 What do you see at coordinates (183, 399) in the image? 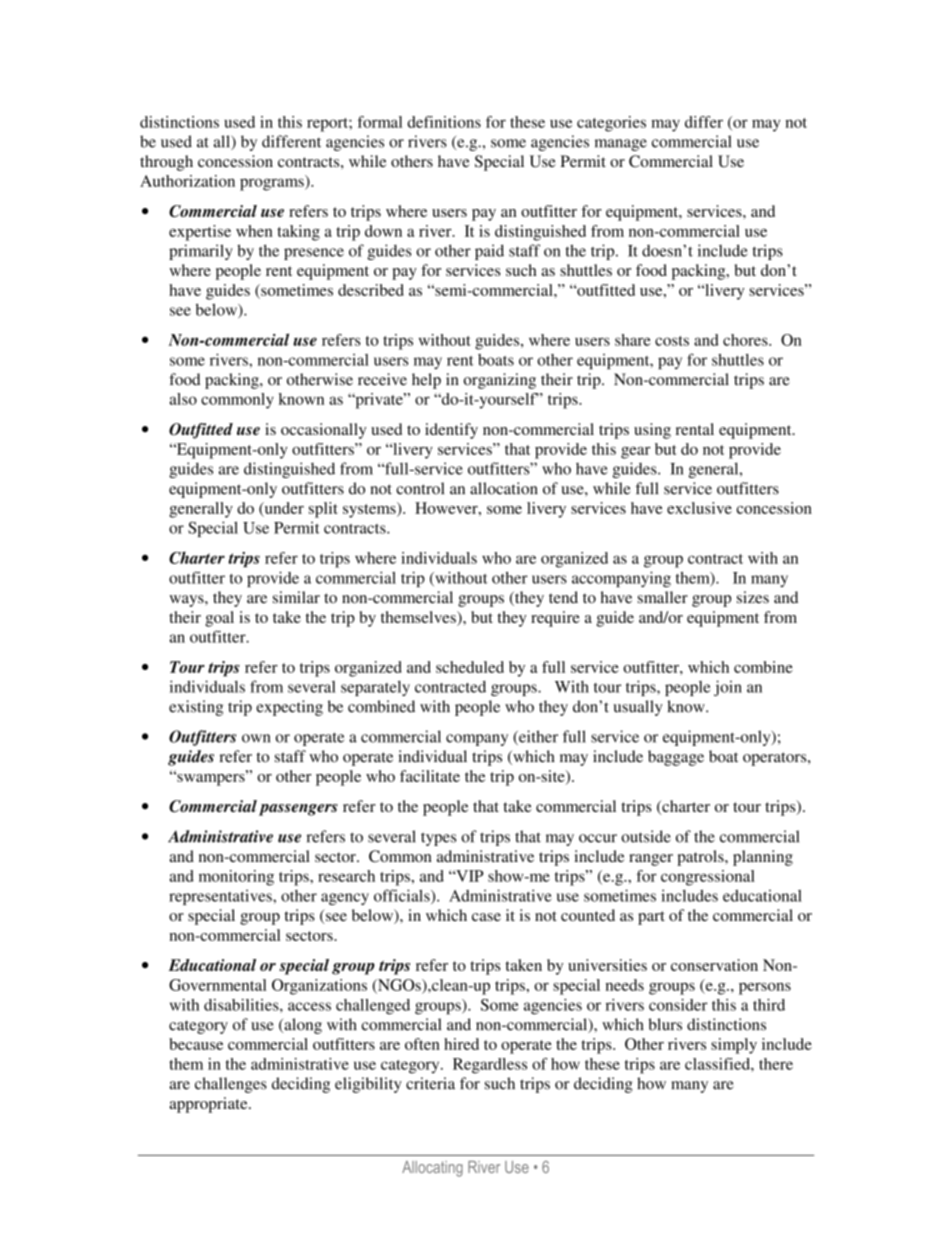
I see `also` at bounding box center [183, 399].
